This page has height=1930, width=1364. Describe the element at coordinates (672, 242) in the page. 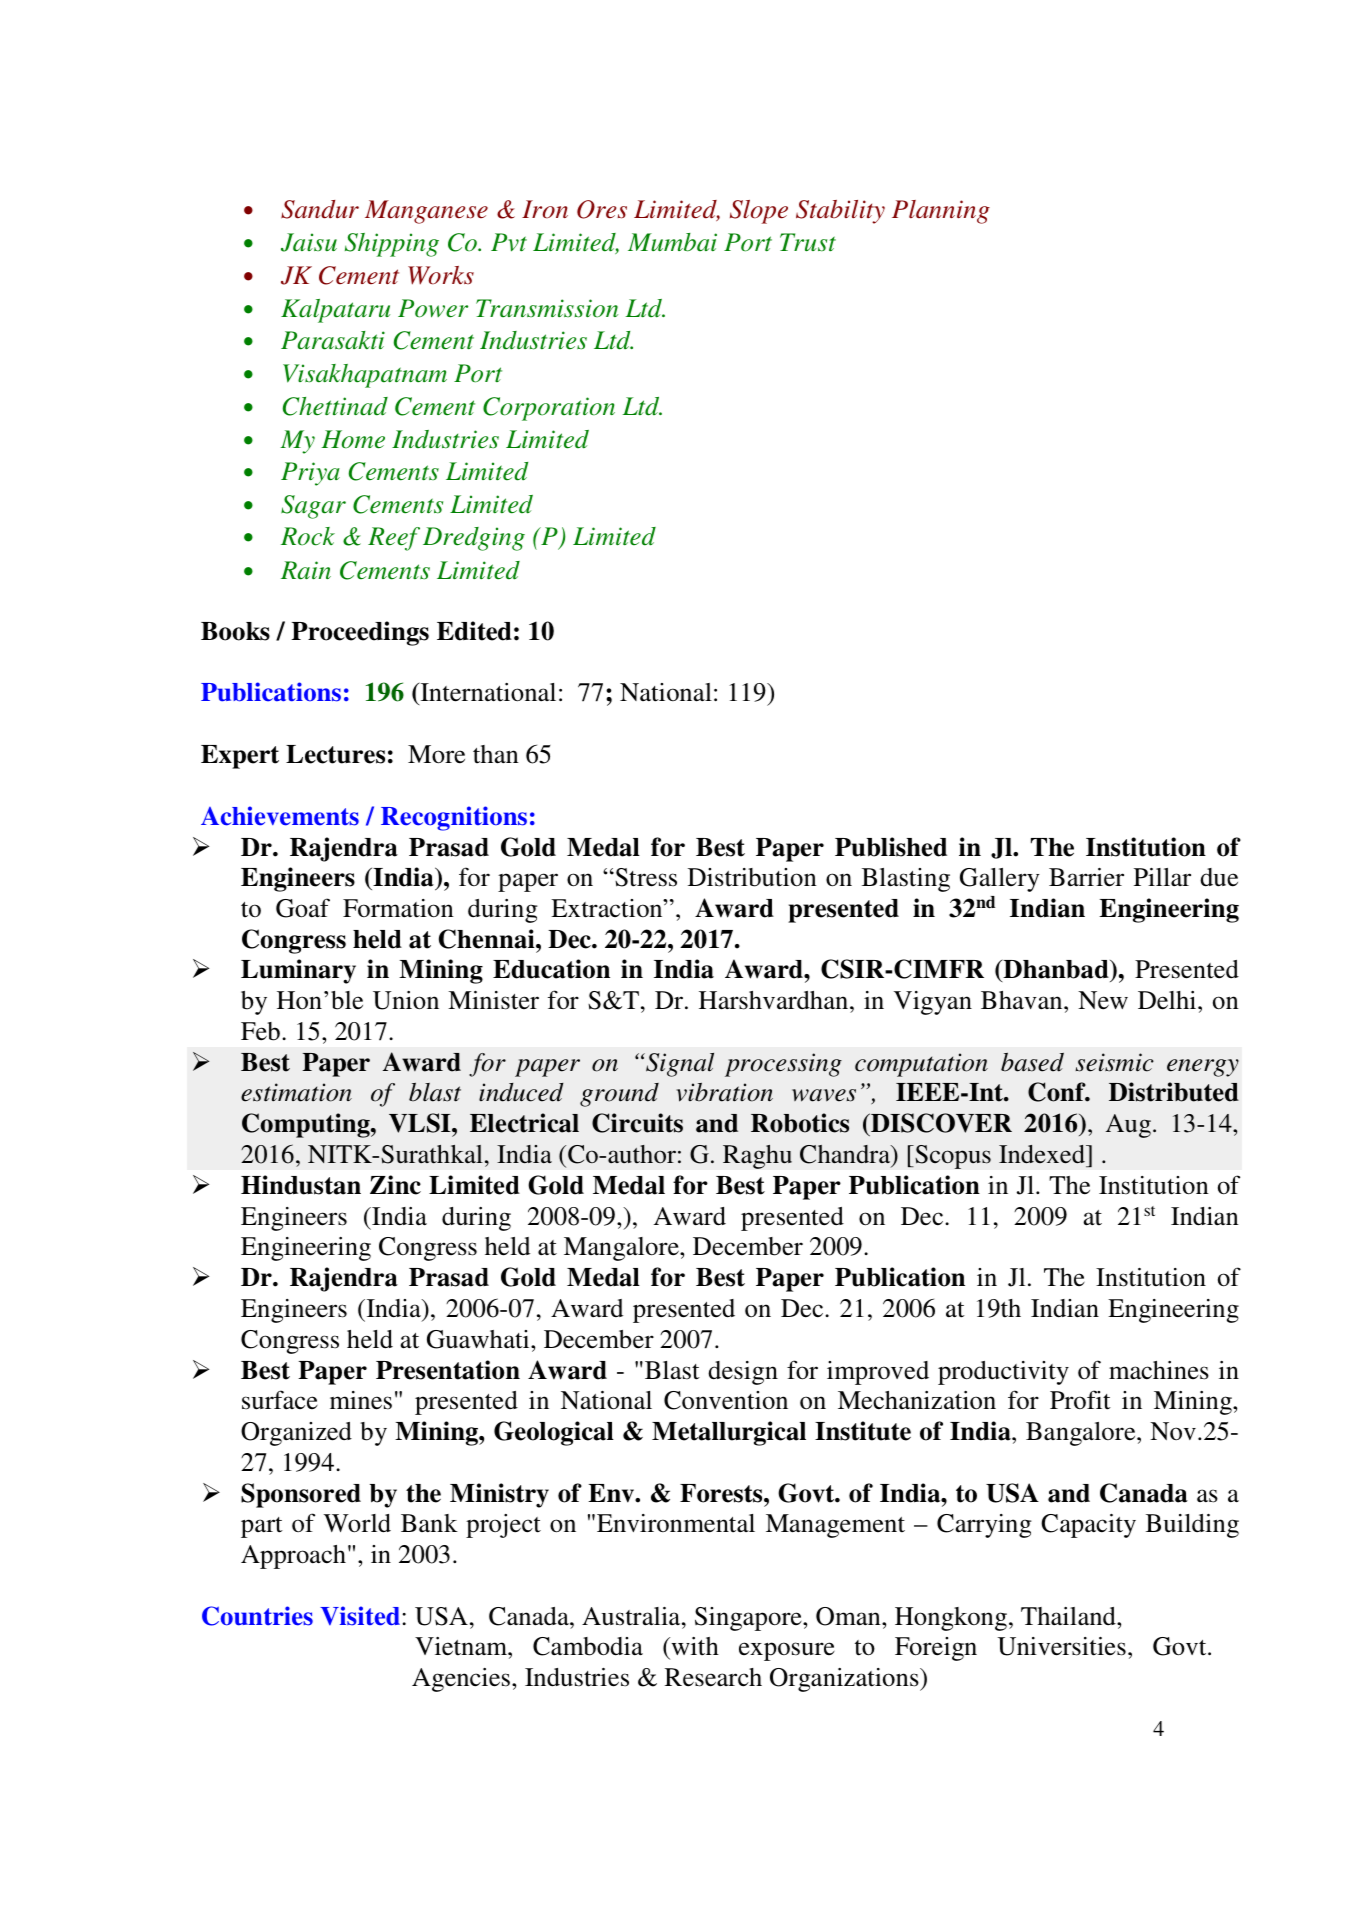

I see `Mumbai` at that location.
